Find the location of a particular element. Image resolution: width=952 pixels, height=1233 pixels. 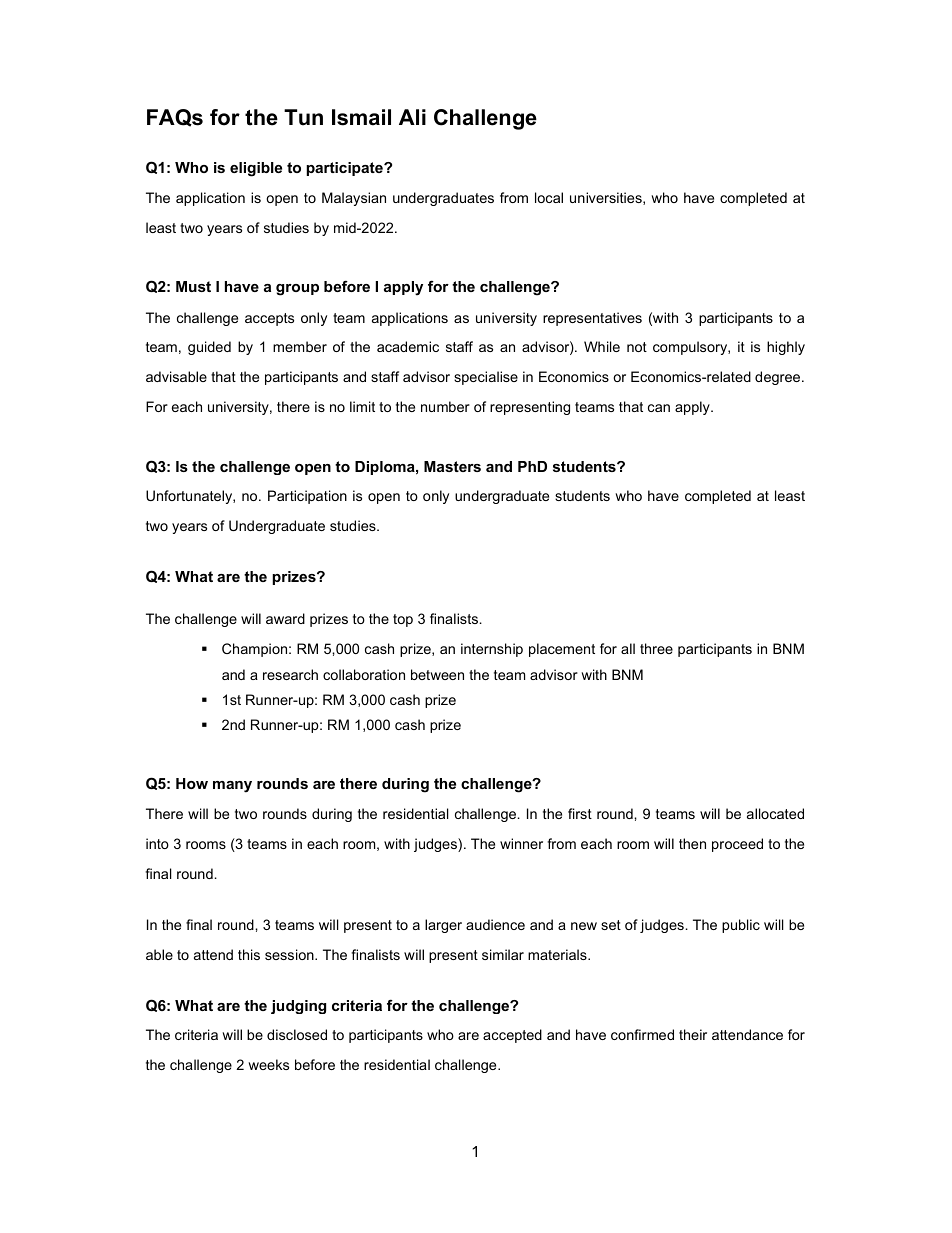

Participation is located at coordinates (307, 497).
